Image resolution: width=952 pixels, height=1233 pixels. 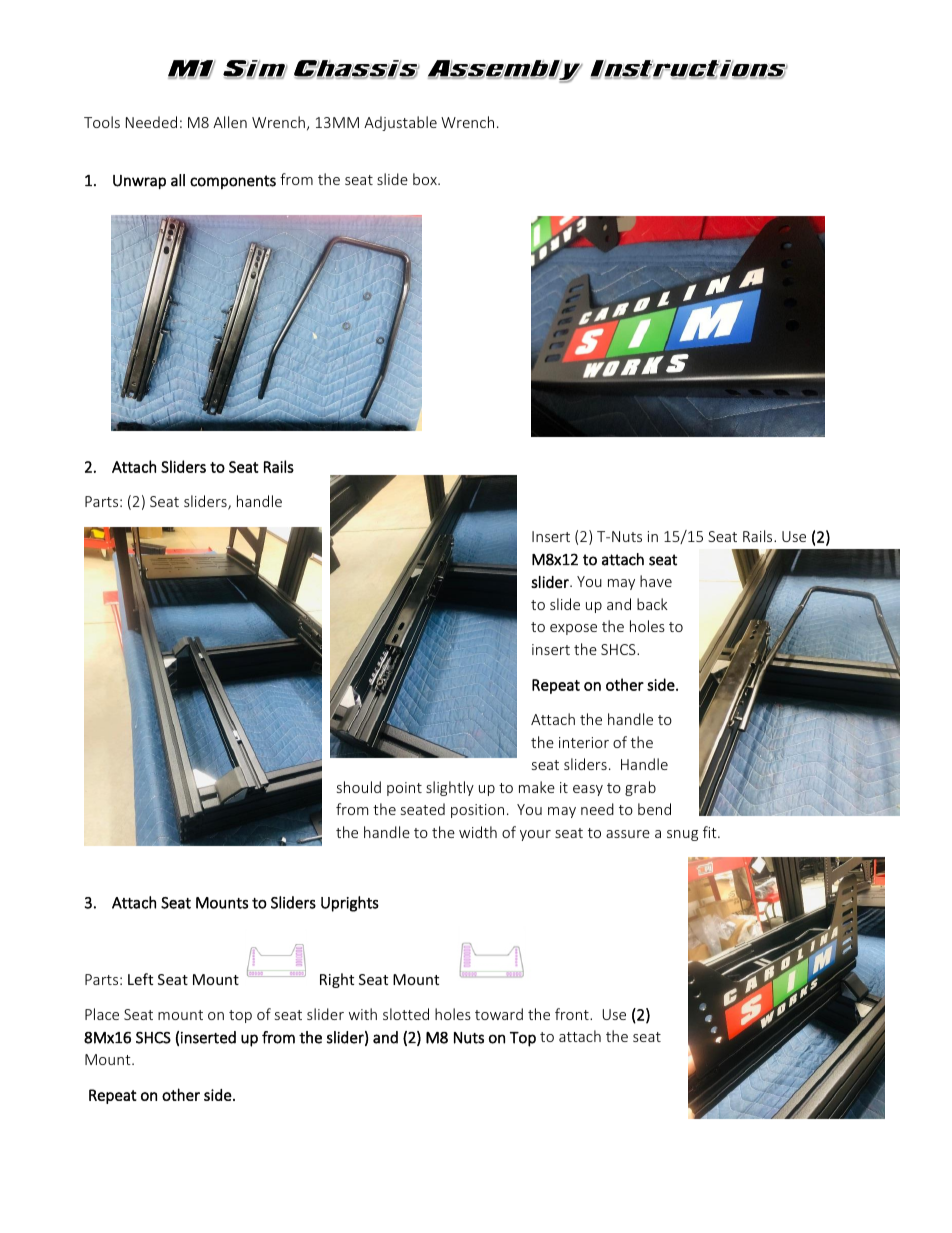 What do you see at coordinates (450, 788) in the document?
I see `slightly` at bounding box center [450, 788].
